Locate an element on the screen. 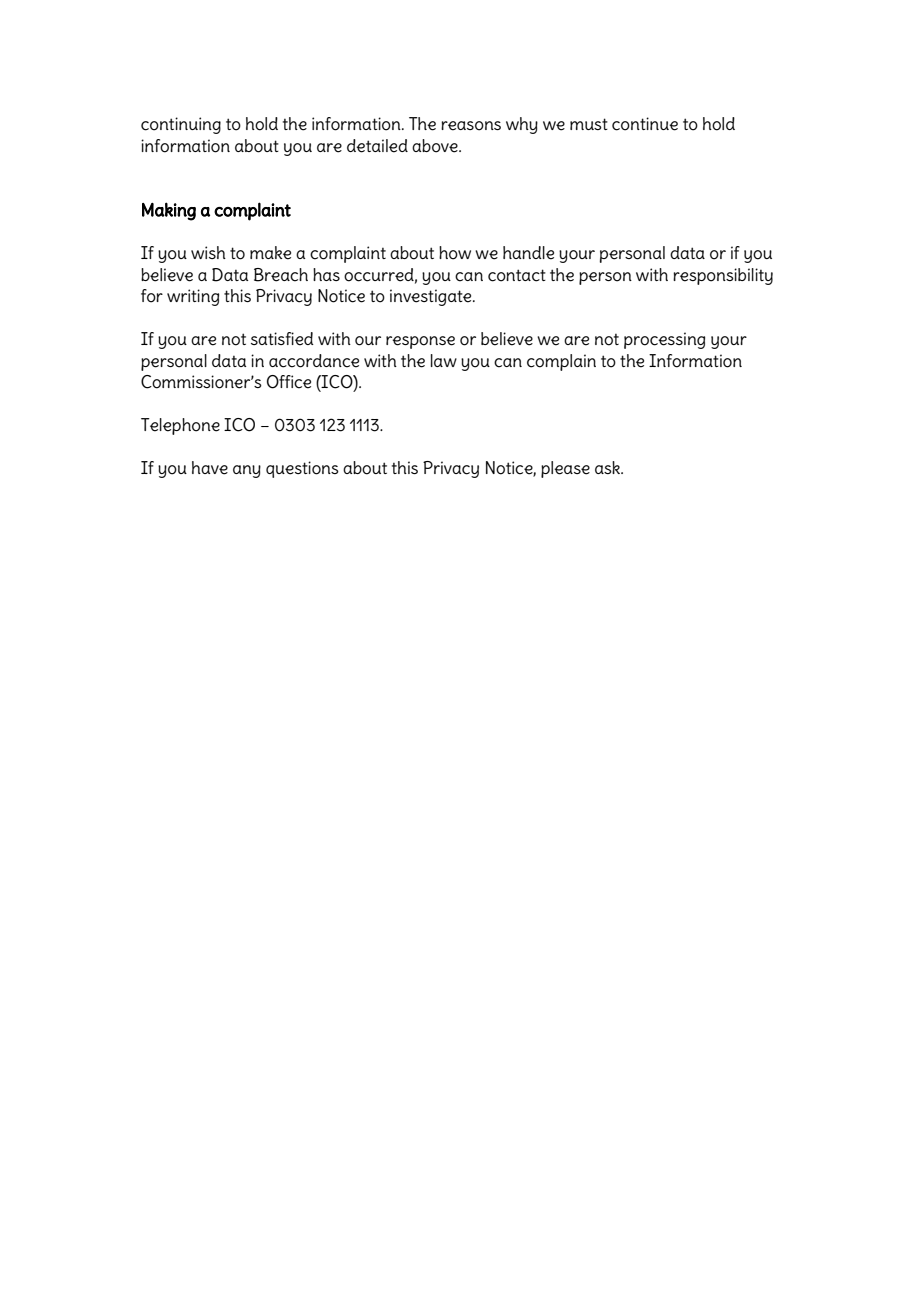 The image size is (924, 1308). please is located at coordinates (565, 469).
